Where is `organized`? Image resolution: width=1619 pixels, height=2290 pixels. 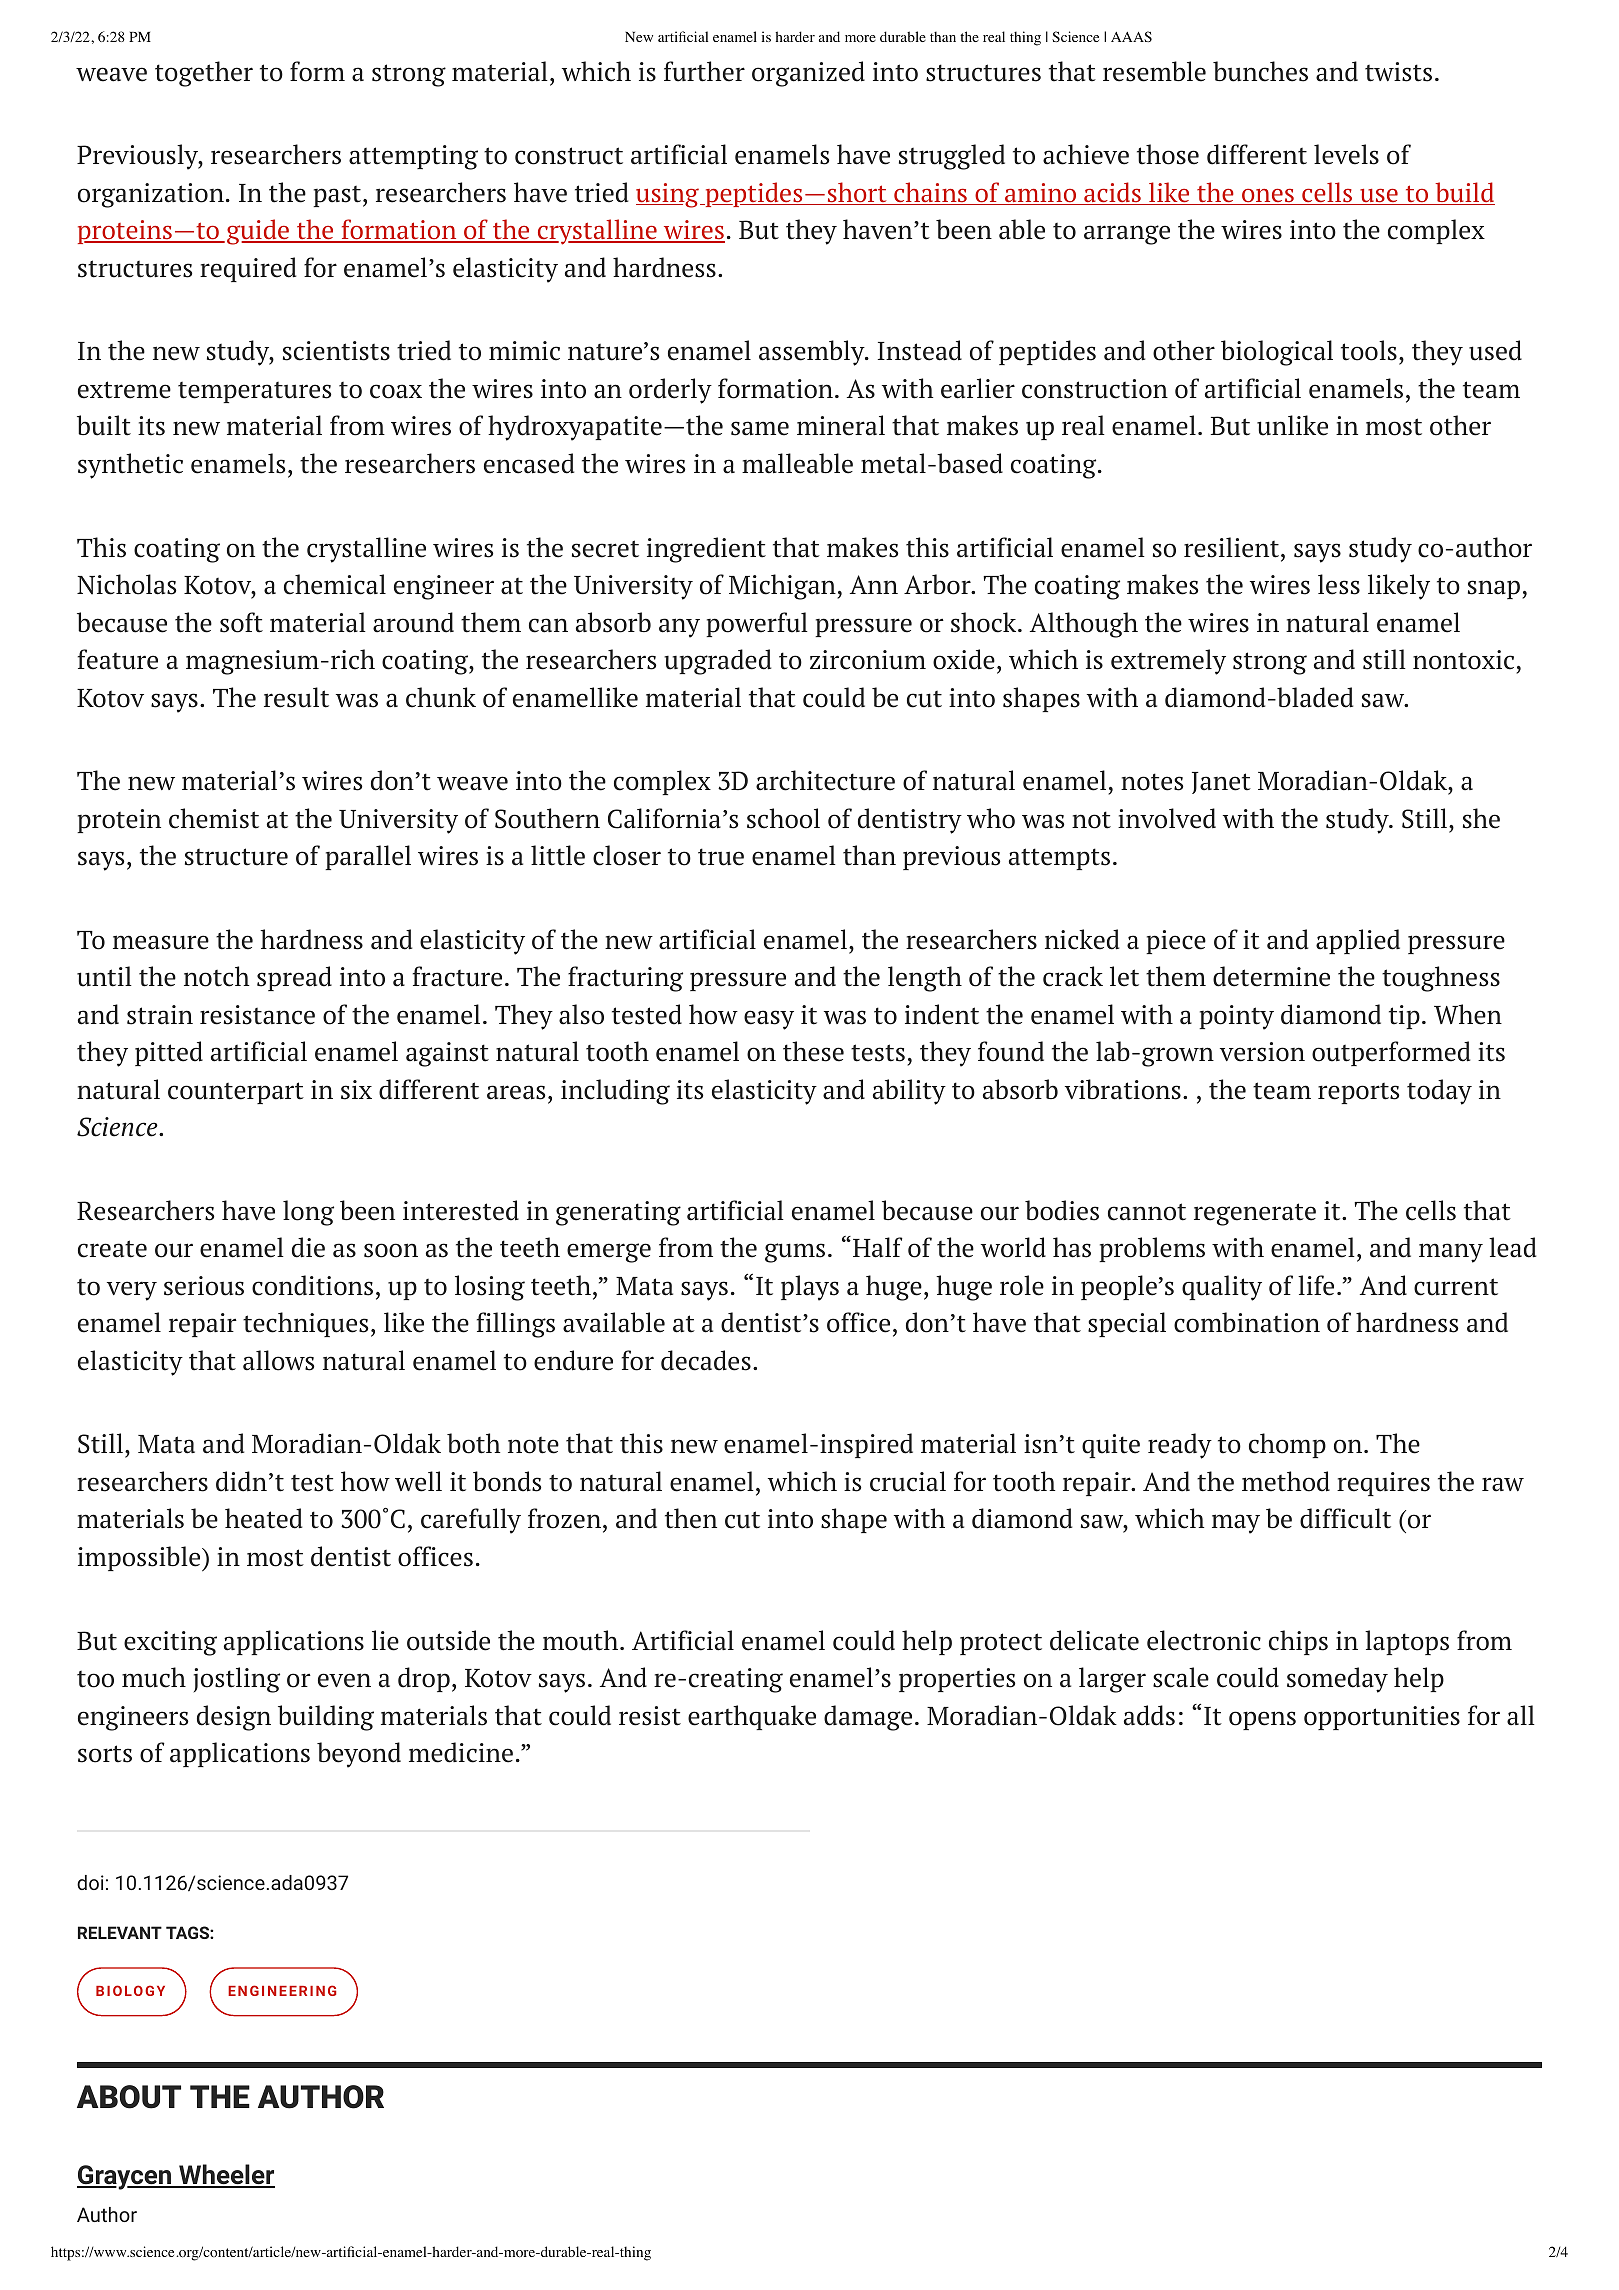 organized is located at coordinates (808, 74).
